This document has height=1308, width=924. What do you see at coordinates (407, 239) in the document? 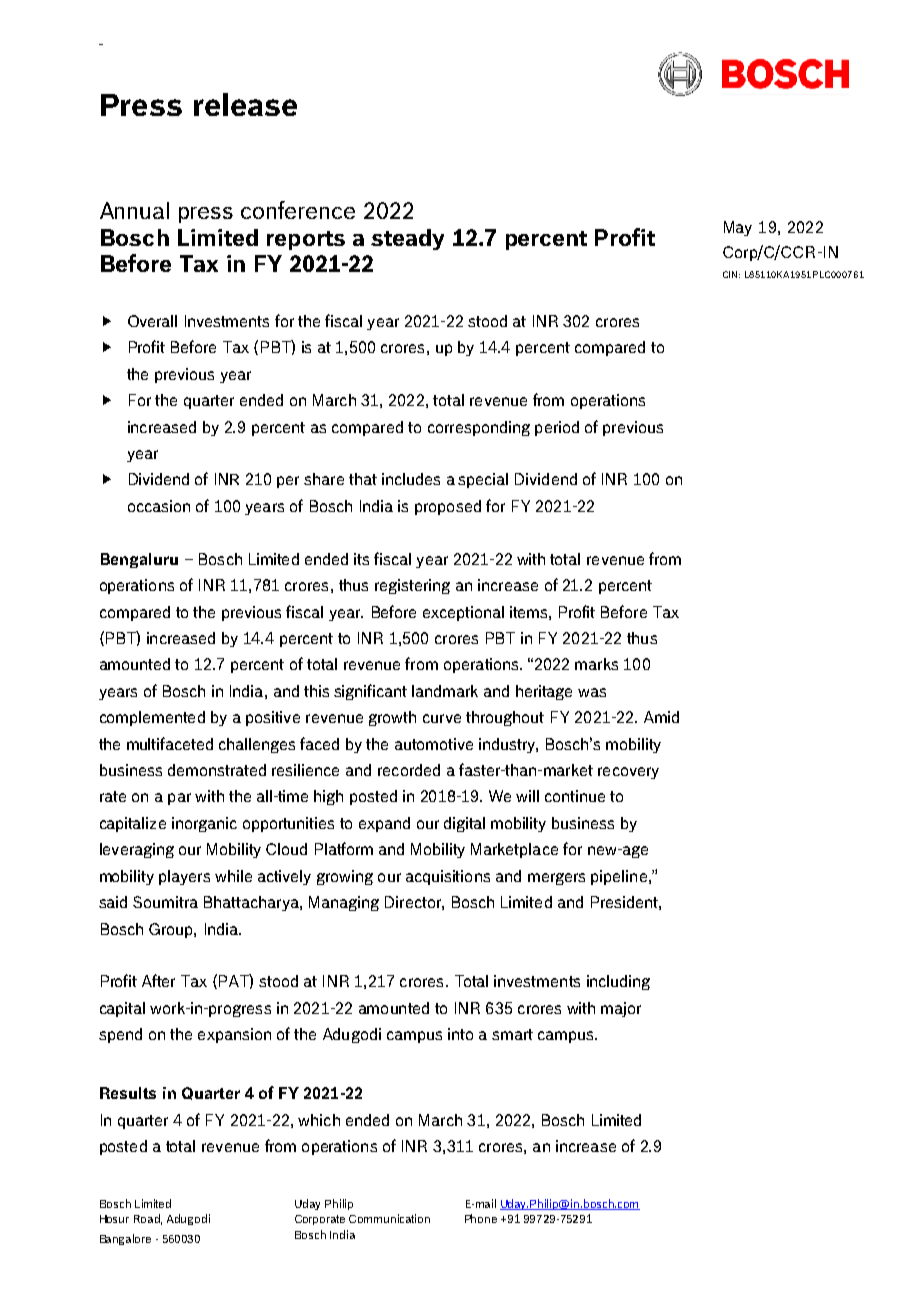
I see `steady` at bounding box center [407, 239].
